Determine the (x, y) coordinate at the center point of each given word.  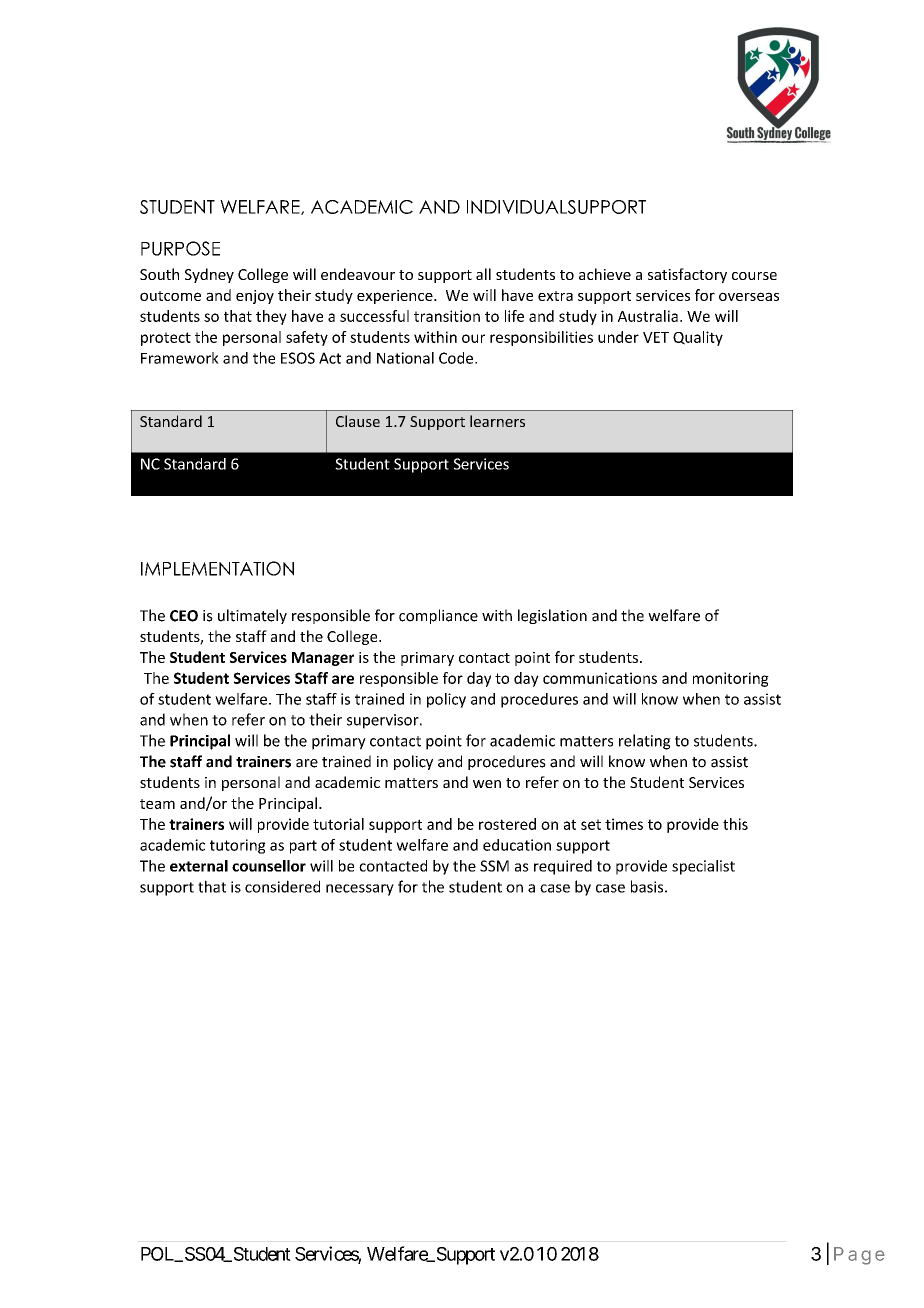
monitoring (731, 679)
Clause (358, 421)
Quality (698, 338)
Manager (323, 659)
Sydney (209, 275)
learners (497, 421)
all (483, 274)
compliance (438, 616)
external (199, 866)
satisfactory (687, 275)
